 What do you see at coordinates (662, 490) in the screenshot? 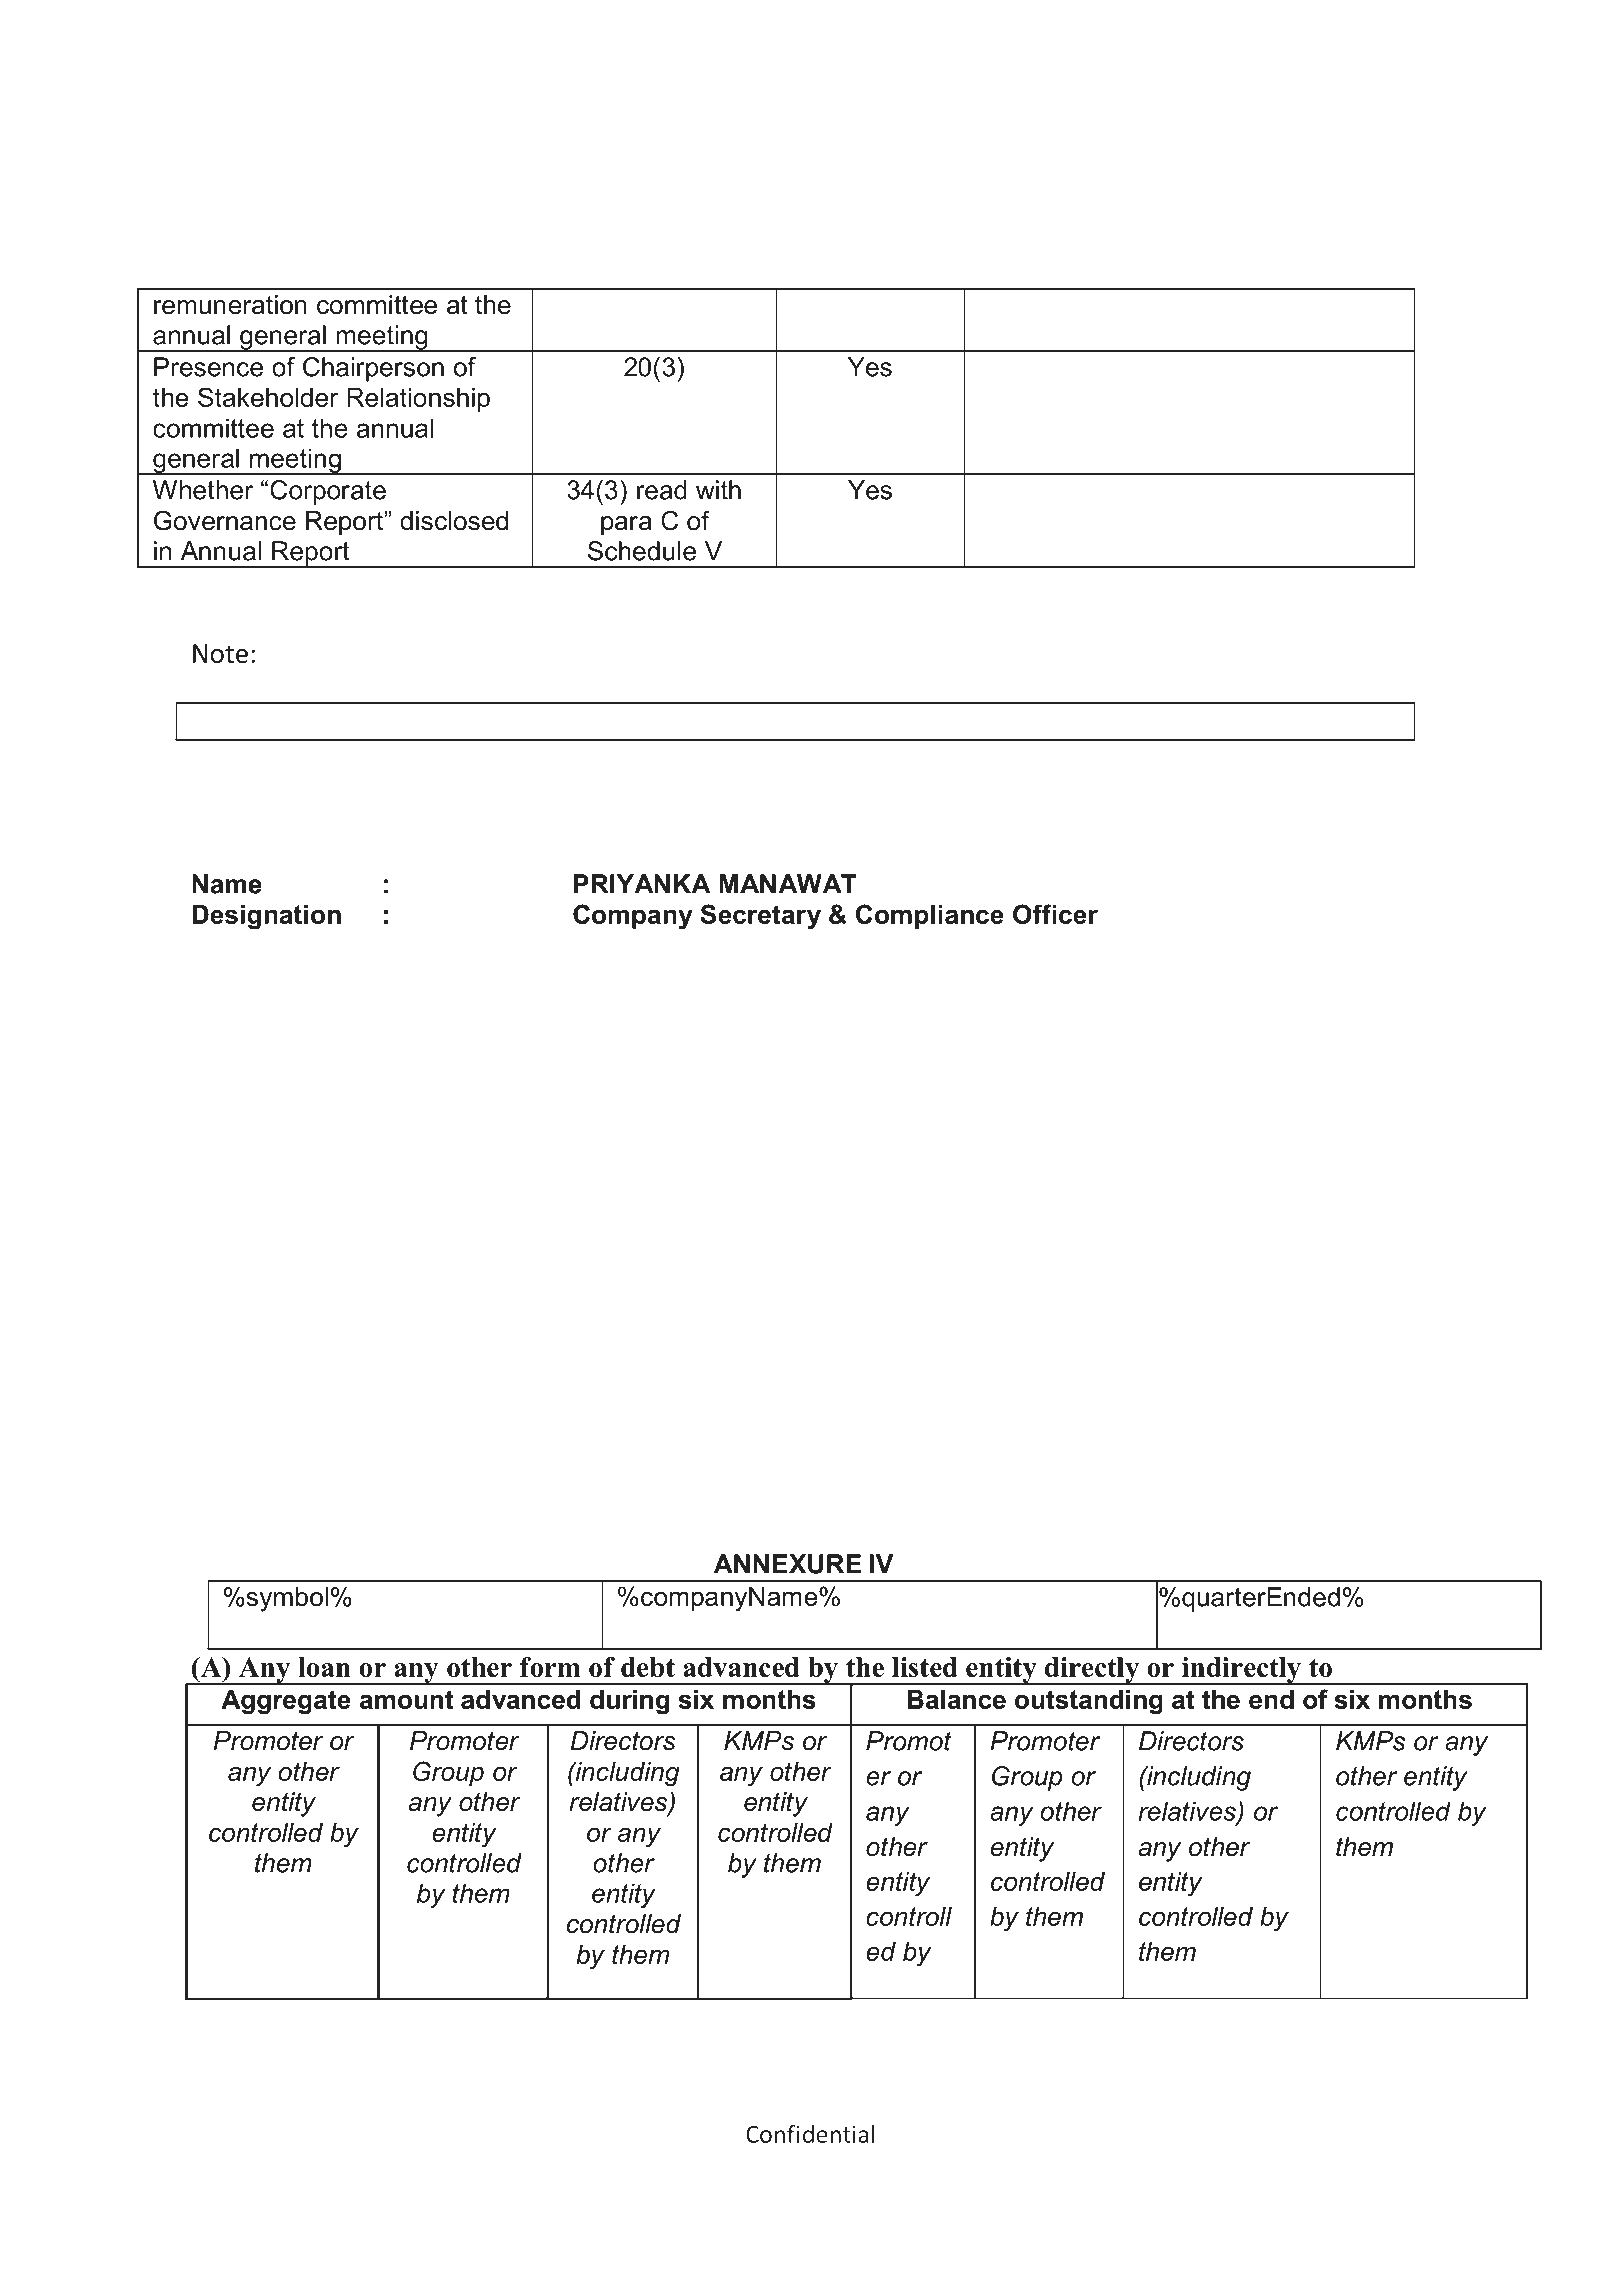
I see `read` at bounding box center [662, 490].
